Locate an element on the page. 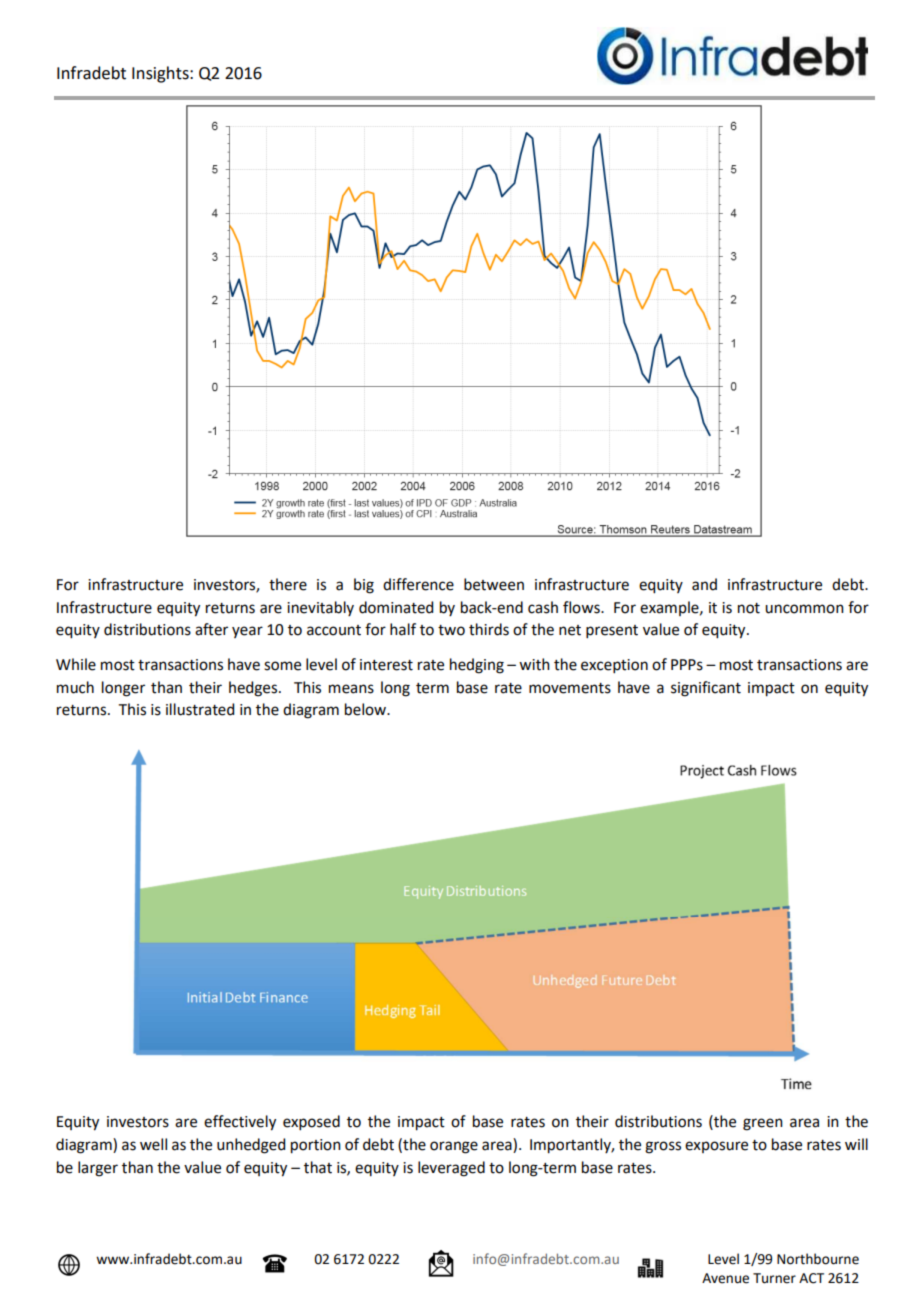 Image resolution: width=924 pixels, height=1308 pixels. Turner is located at coordinates (774, 1278).
